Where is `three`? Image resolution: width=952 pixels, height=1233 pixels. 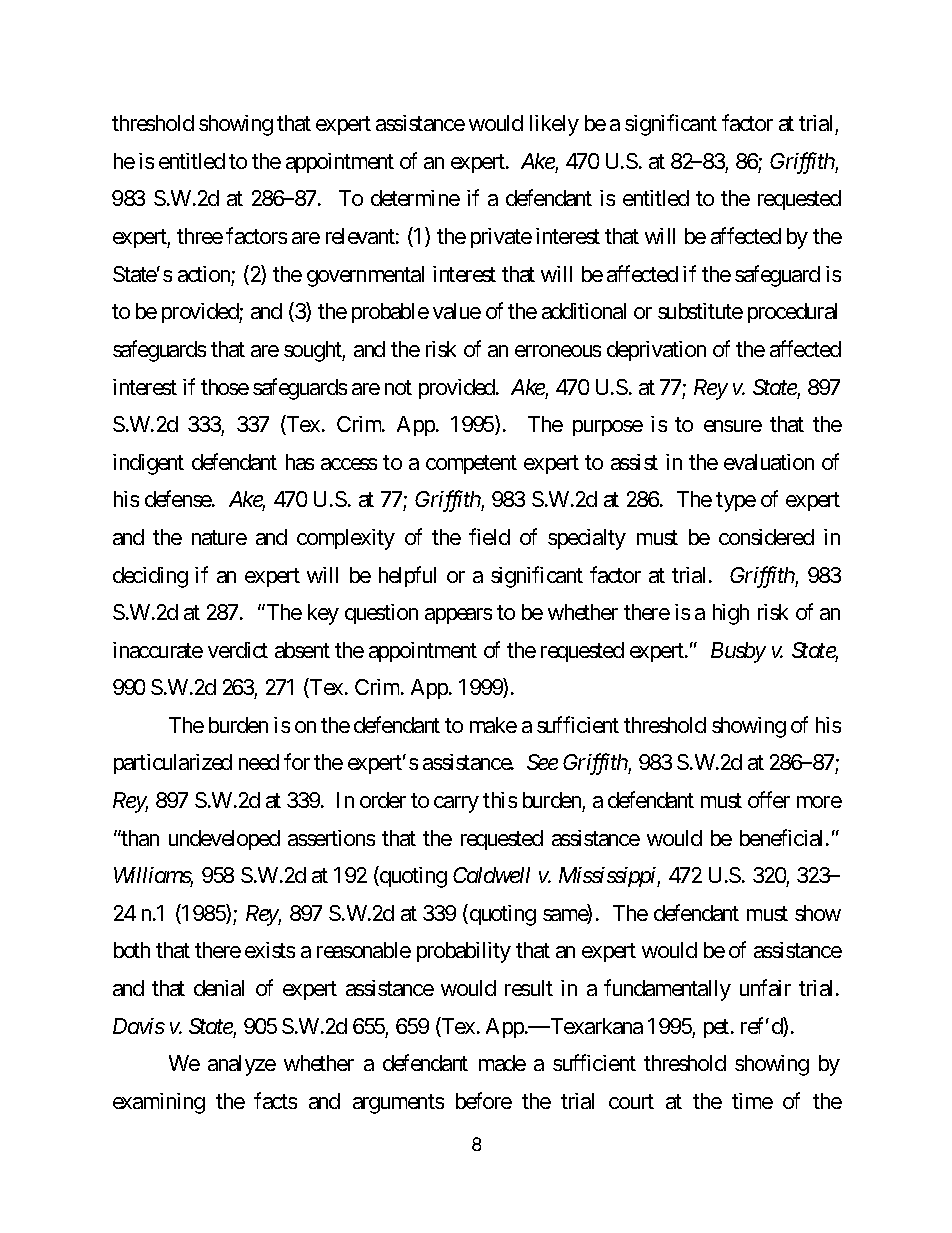
three is located at coordinates (200, 236).
